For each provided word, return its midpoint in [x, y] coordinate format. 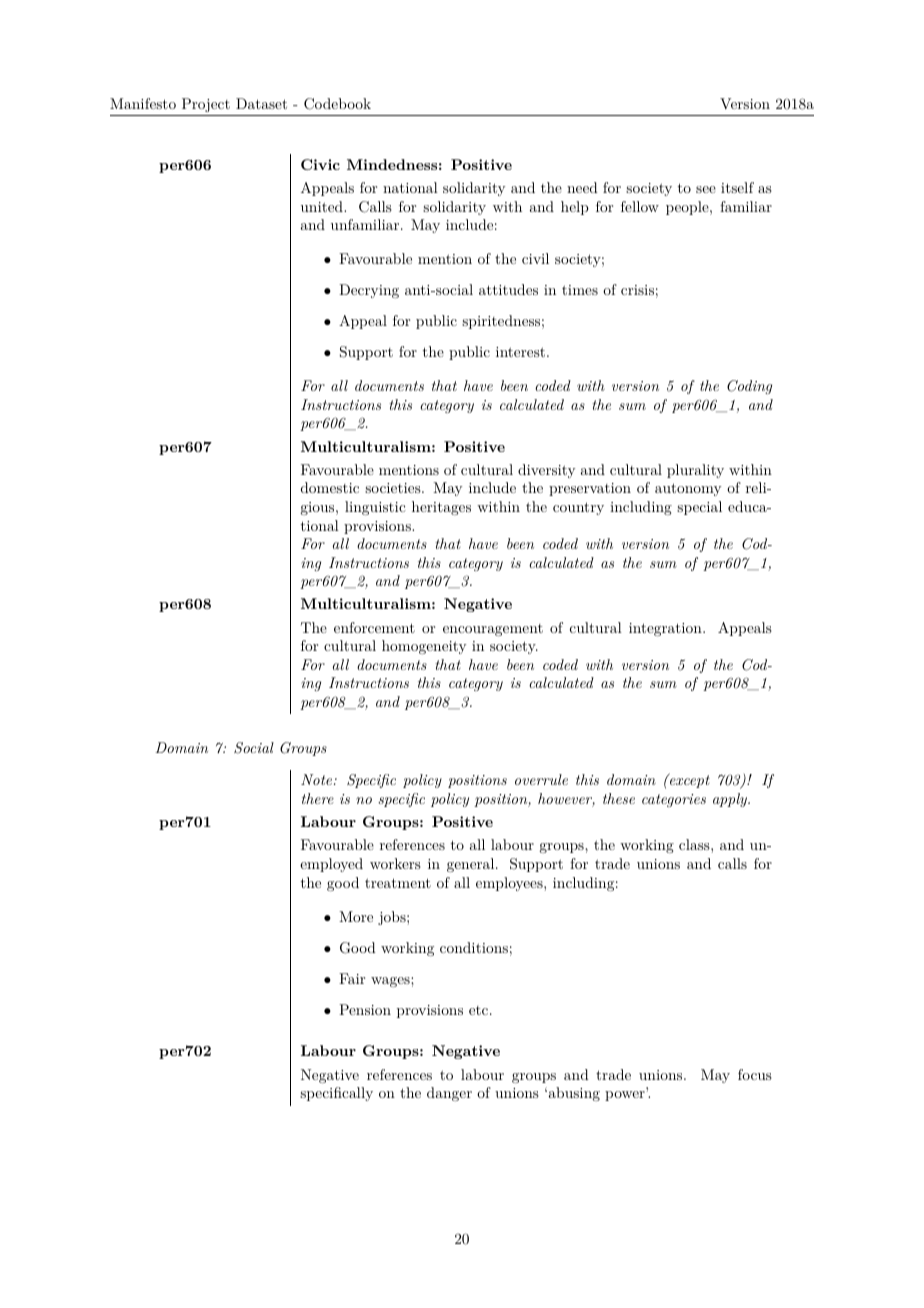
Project [205, 107]
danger [449, 1094]
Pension [365, 1009]
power [625, 1096]
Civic [320, 164]
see [706, 189]
